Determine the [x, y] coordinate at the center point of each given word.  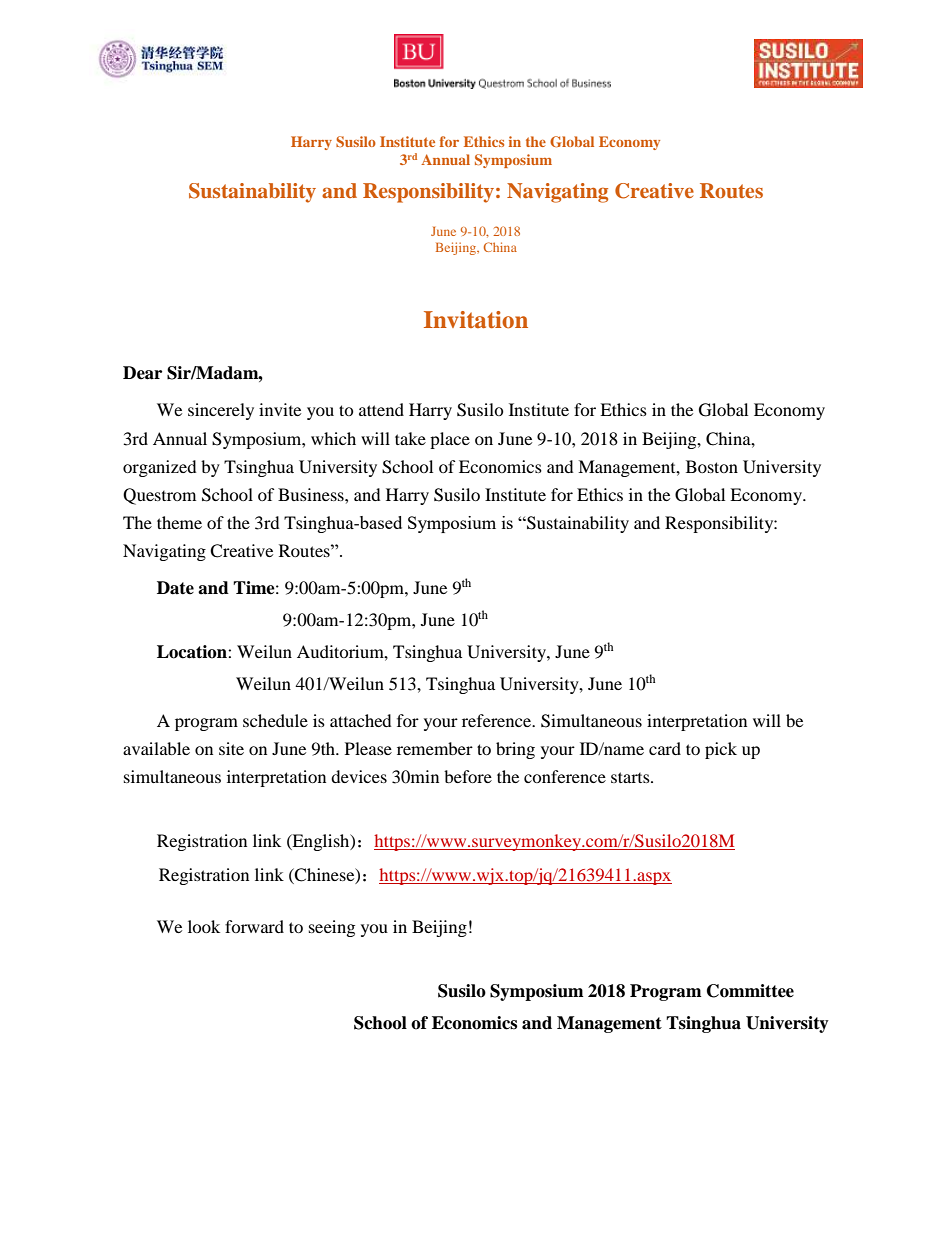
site [231, 748]
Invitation [476, 320]
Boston [712, 466]
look [204, 926]
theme [179, 522]
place [450, 440]
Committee [750, 991]
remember [435, 748]
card [665, 748]
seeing [332, 928]
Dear [142, 373]
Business [312, 494]
